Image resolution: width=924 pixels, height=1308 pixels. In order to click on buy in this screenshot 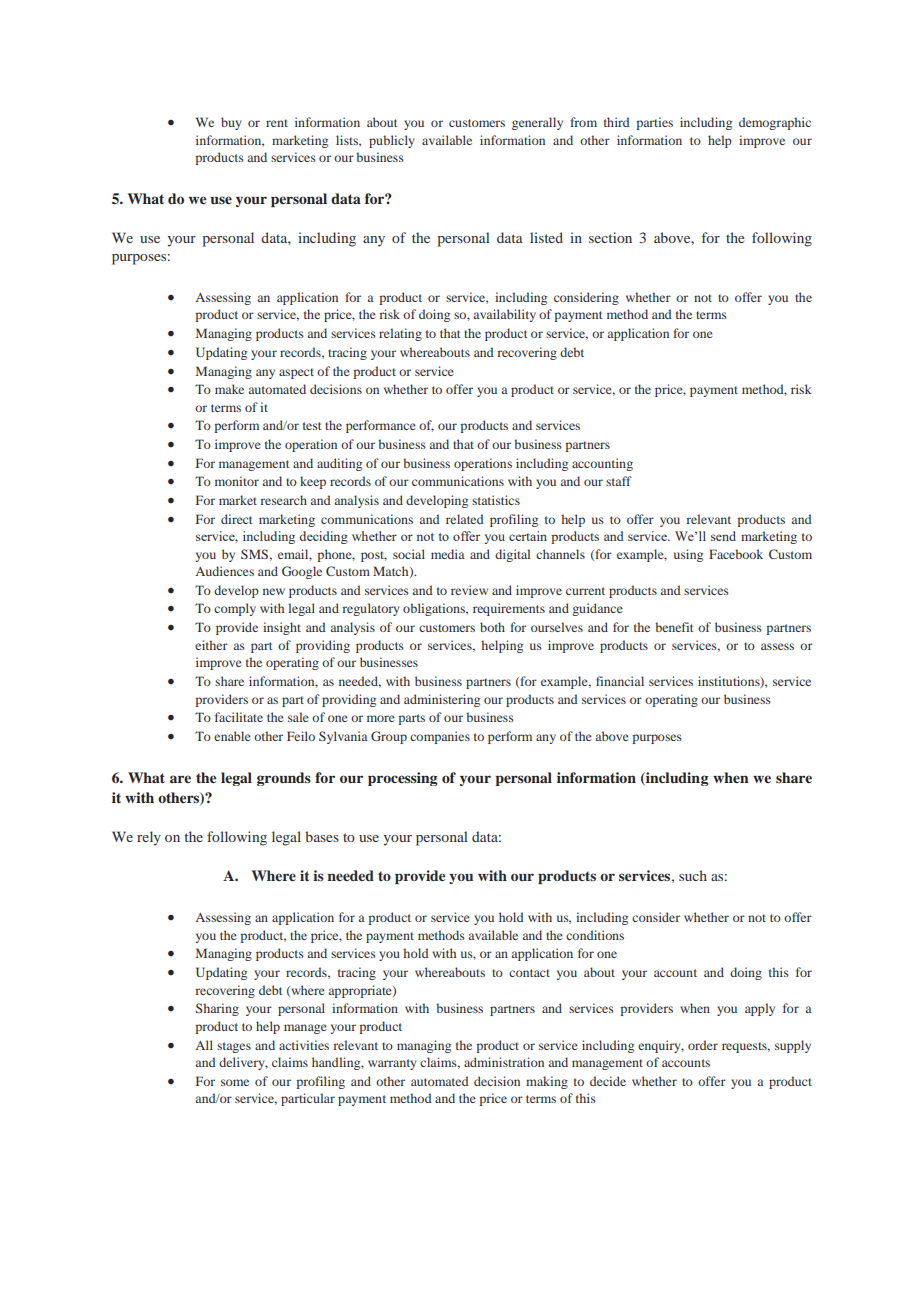, I will do `click(231, 123)`.
